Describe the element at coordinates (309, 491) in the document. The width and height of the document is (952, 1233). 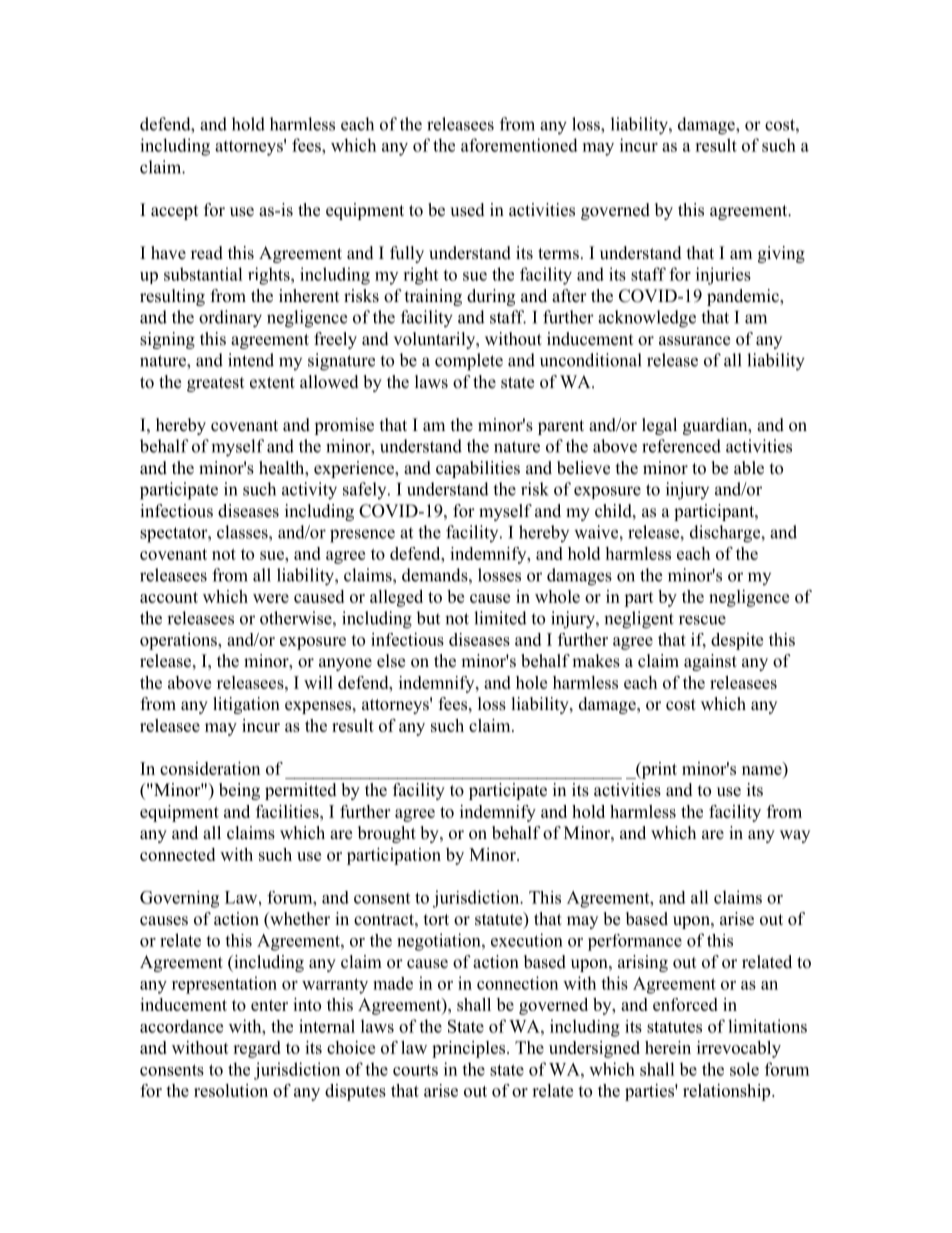
I see `activity` at that location.
